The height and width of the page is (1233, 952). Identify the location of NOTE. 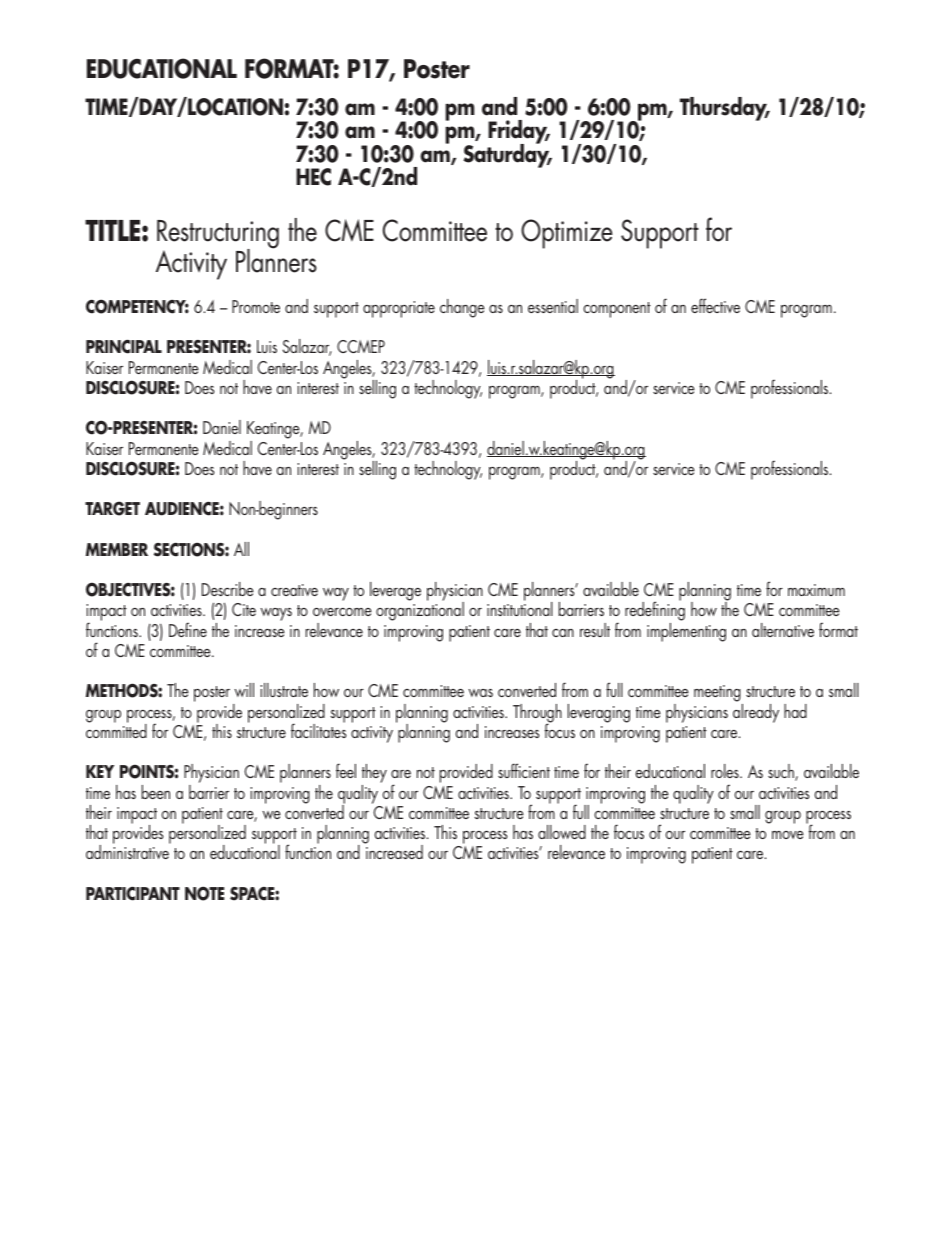
(204, 893).
